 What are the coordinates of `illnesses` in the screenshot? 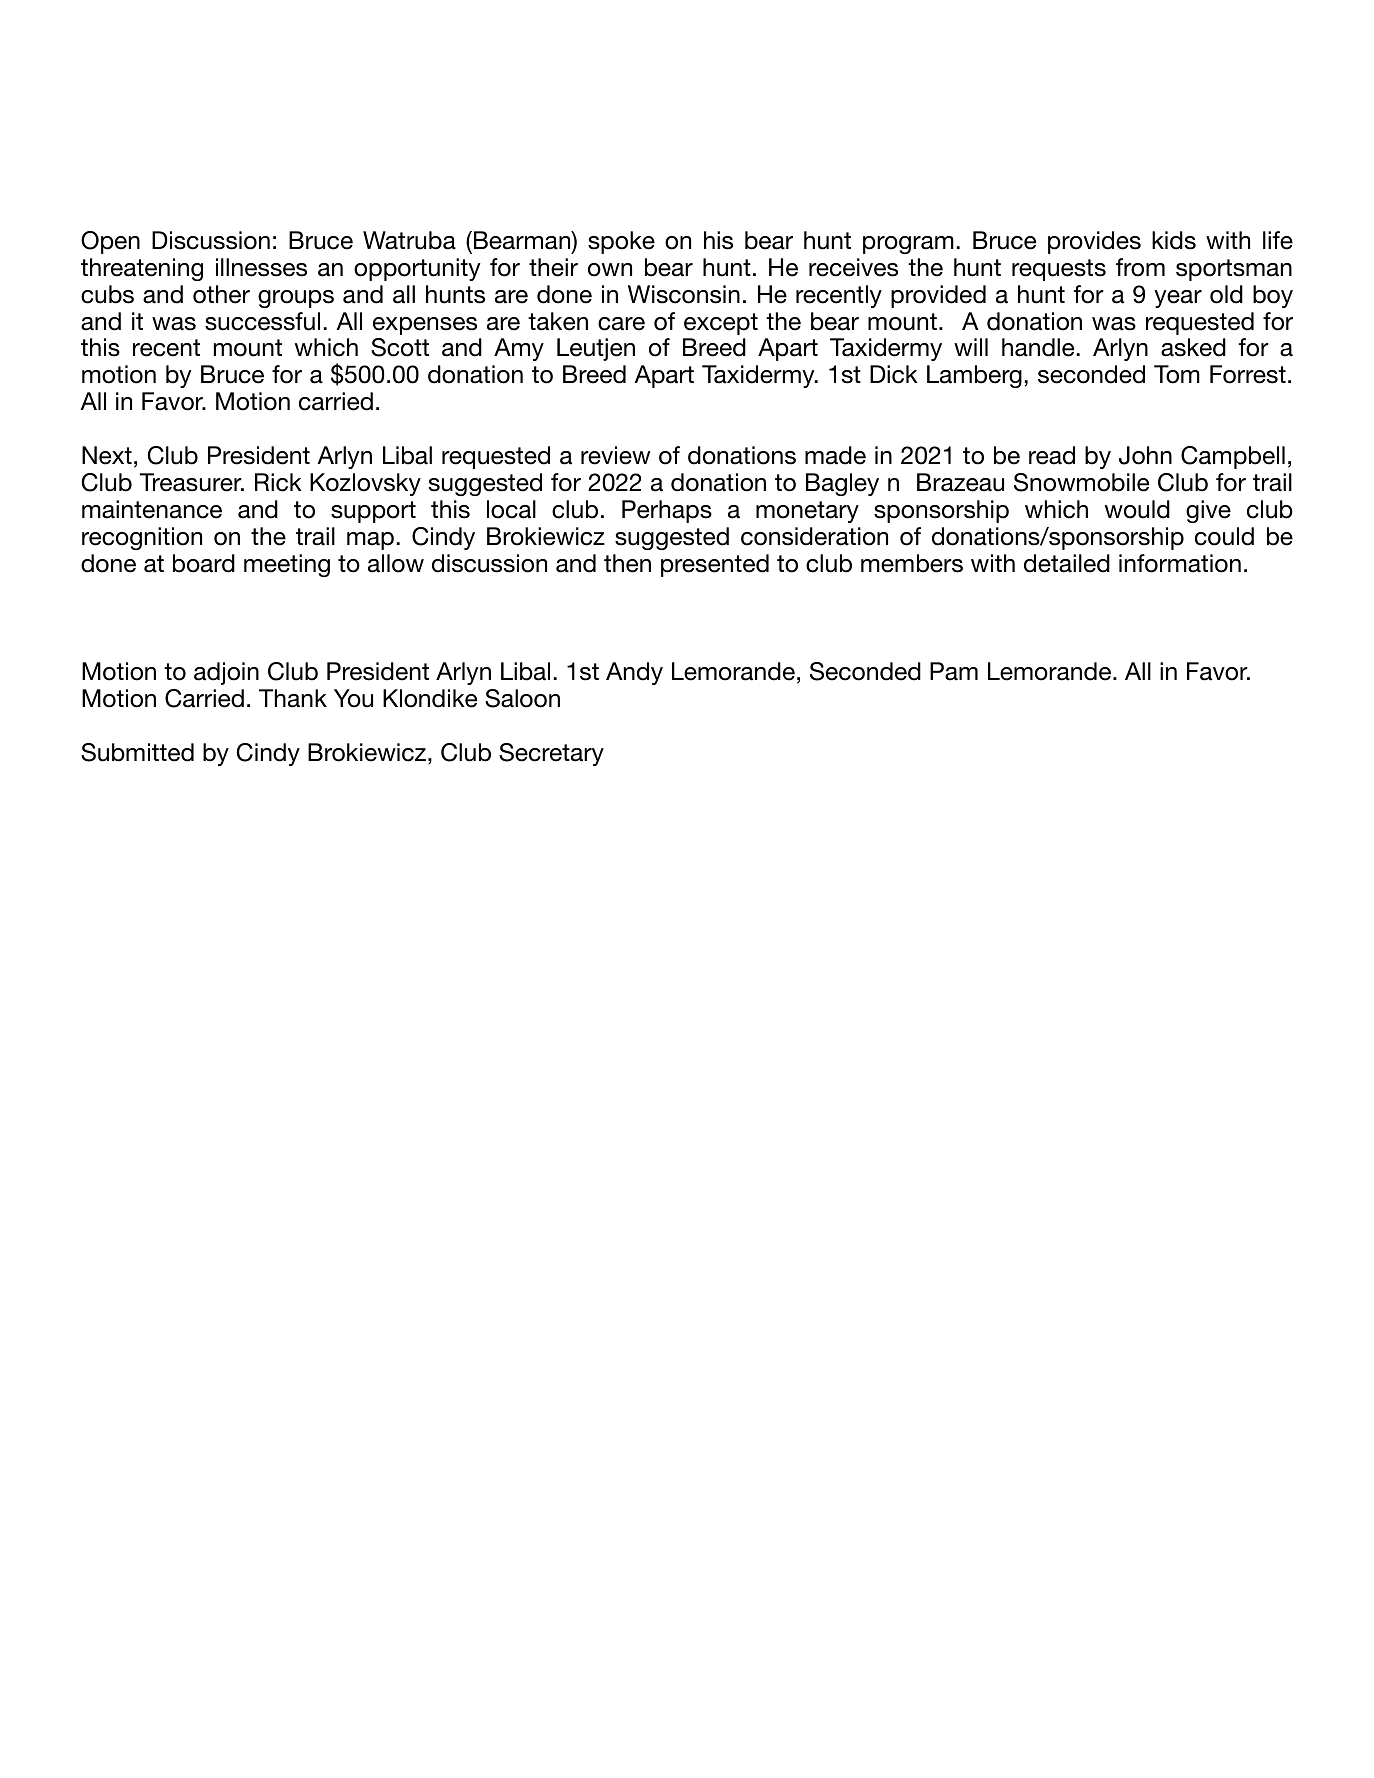 It's located at (261, 267).
